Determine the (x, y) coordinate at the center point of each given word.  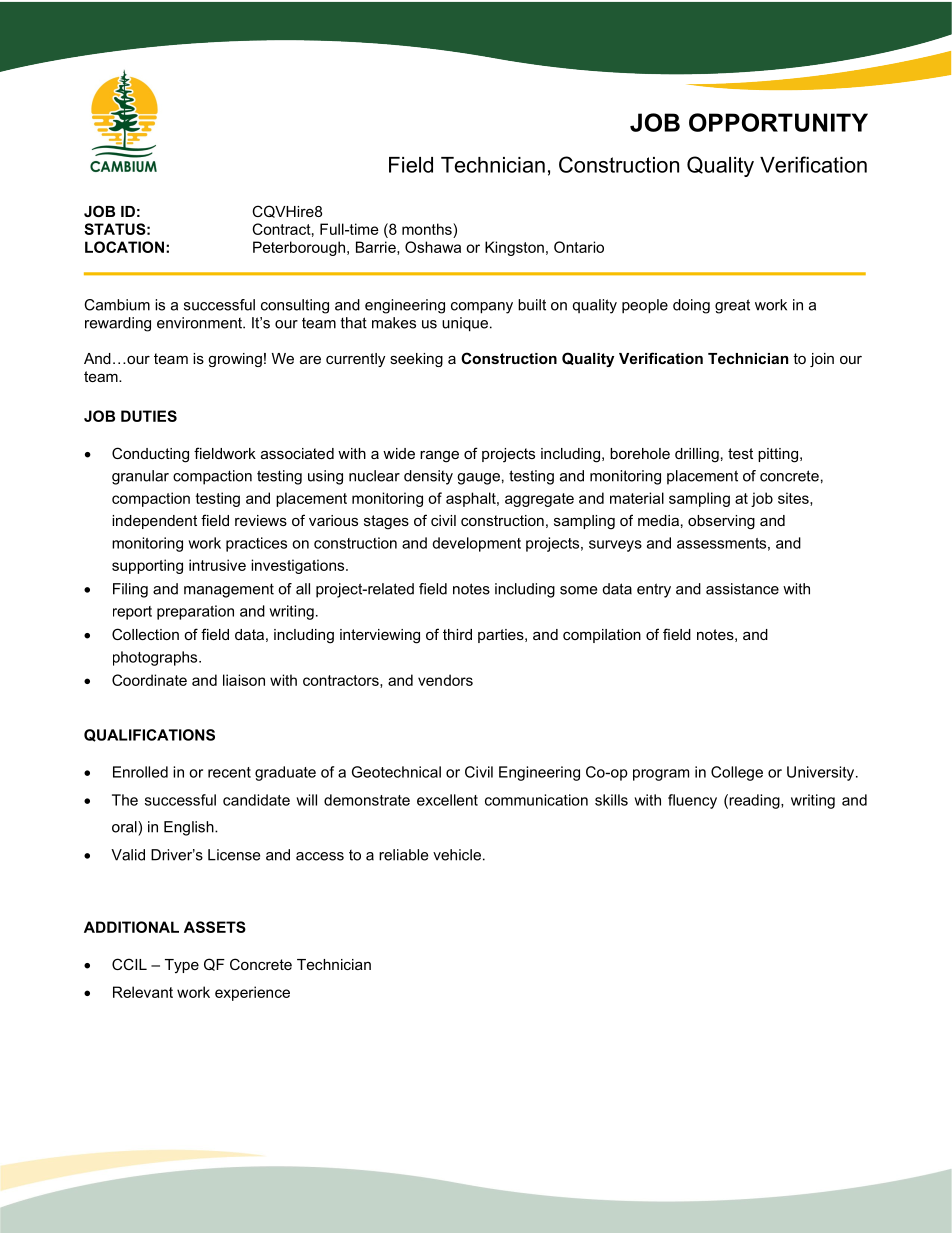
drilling (697, 455)
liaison (244, 680)
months (428, 229)
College (737, 773)
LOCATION (124, 247)
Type (182, 966)
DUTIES (149, 416)
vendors (445, 680)
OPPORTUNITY (778, 122)
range (439, 456)
